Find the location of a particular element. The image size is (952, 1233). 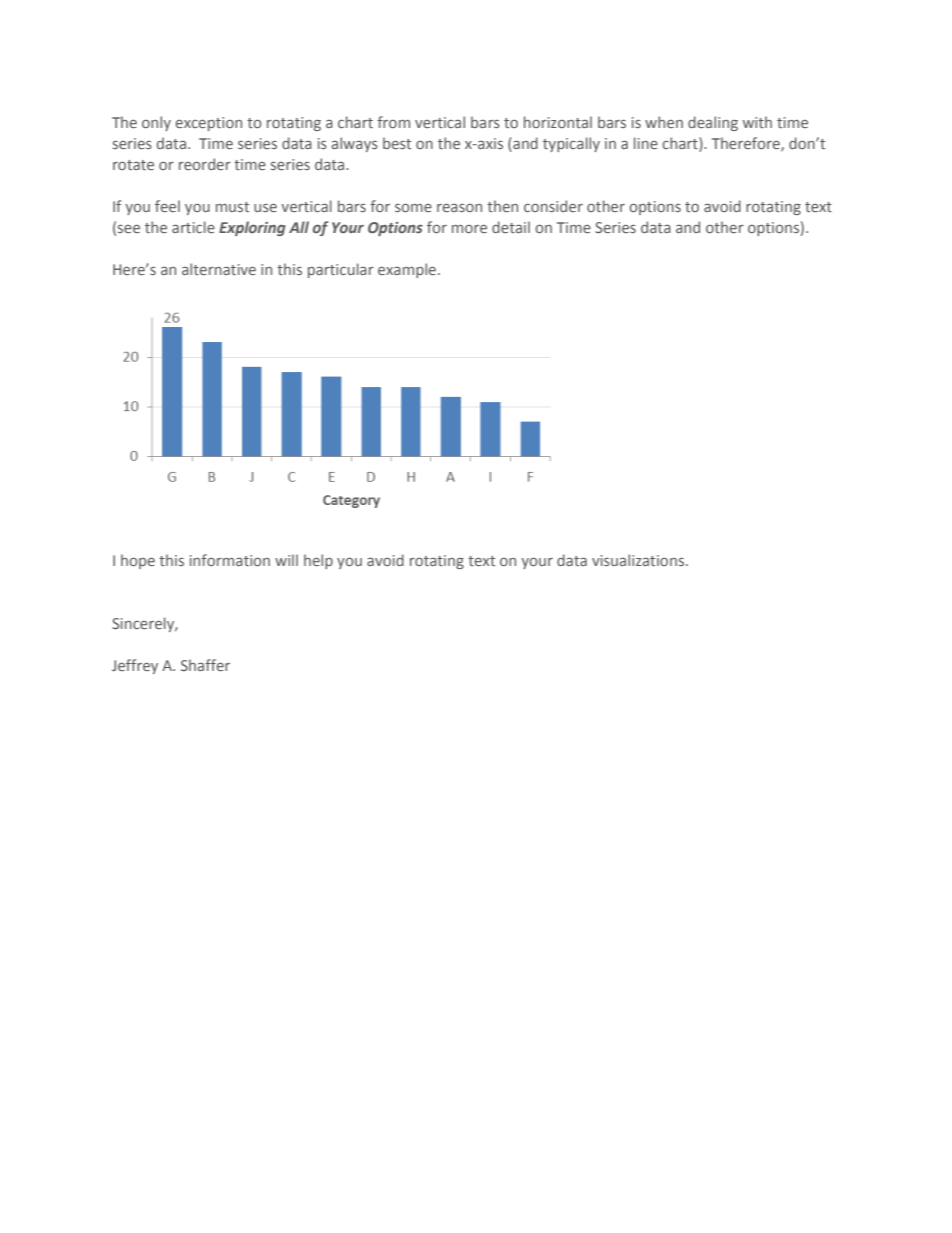

more is located at coordinates (469, 229).
